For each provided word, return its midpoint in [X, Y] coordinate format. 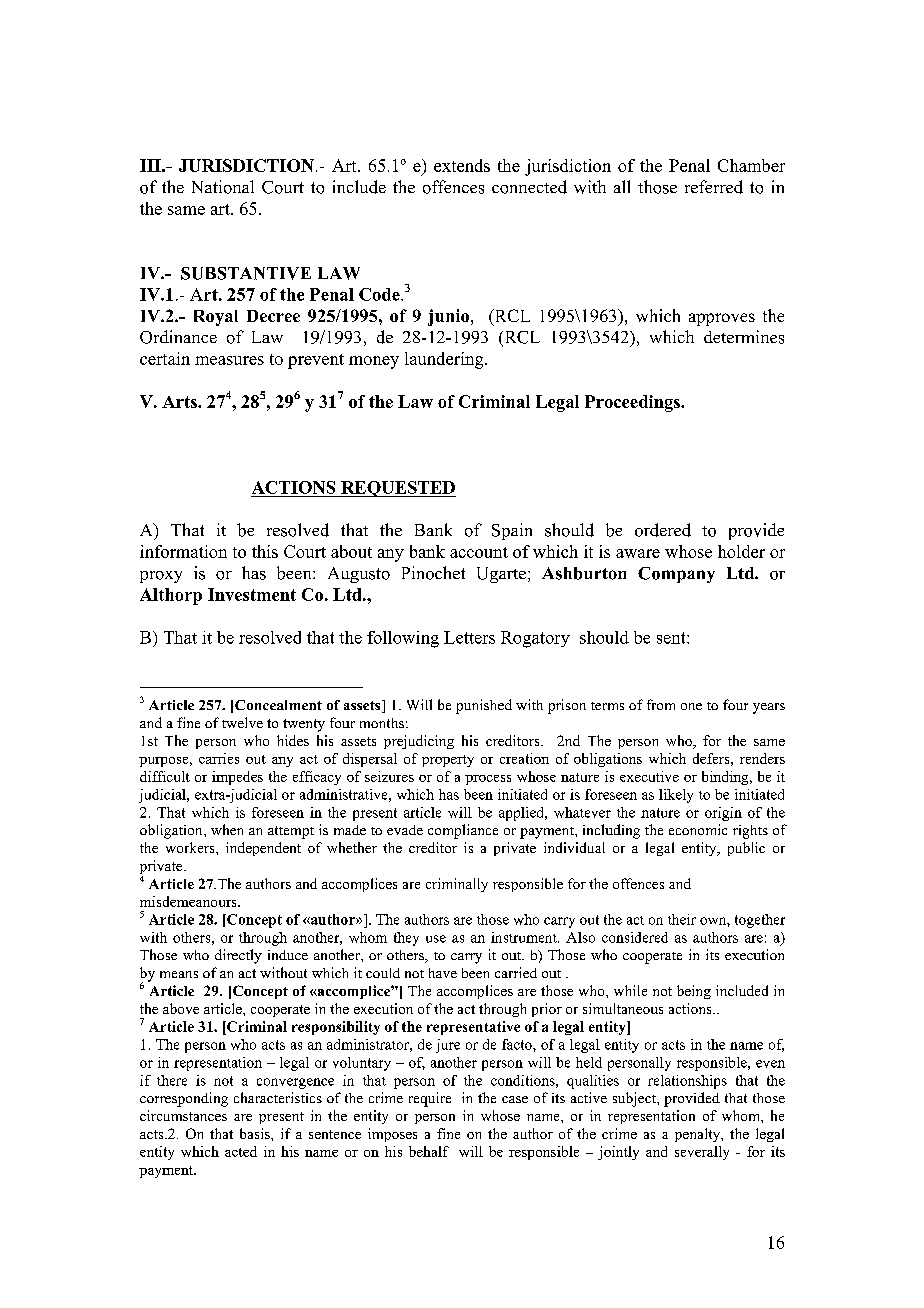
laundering [445, 360]
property [448, 761]
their [682, 919]
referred [714, 187]
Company [676, 575]
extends [462, 165]
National [223, 187]
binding [726, 778]
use [436, 939]
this [265, 551]
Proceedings [633, 403]
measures [229, 360]
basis [256, 1133]
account [479, 552]
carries [219, 758]
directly [238, 956]
